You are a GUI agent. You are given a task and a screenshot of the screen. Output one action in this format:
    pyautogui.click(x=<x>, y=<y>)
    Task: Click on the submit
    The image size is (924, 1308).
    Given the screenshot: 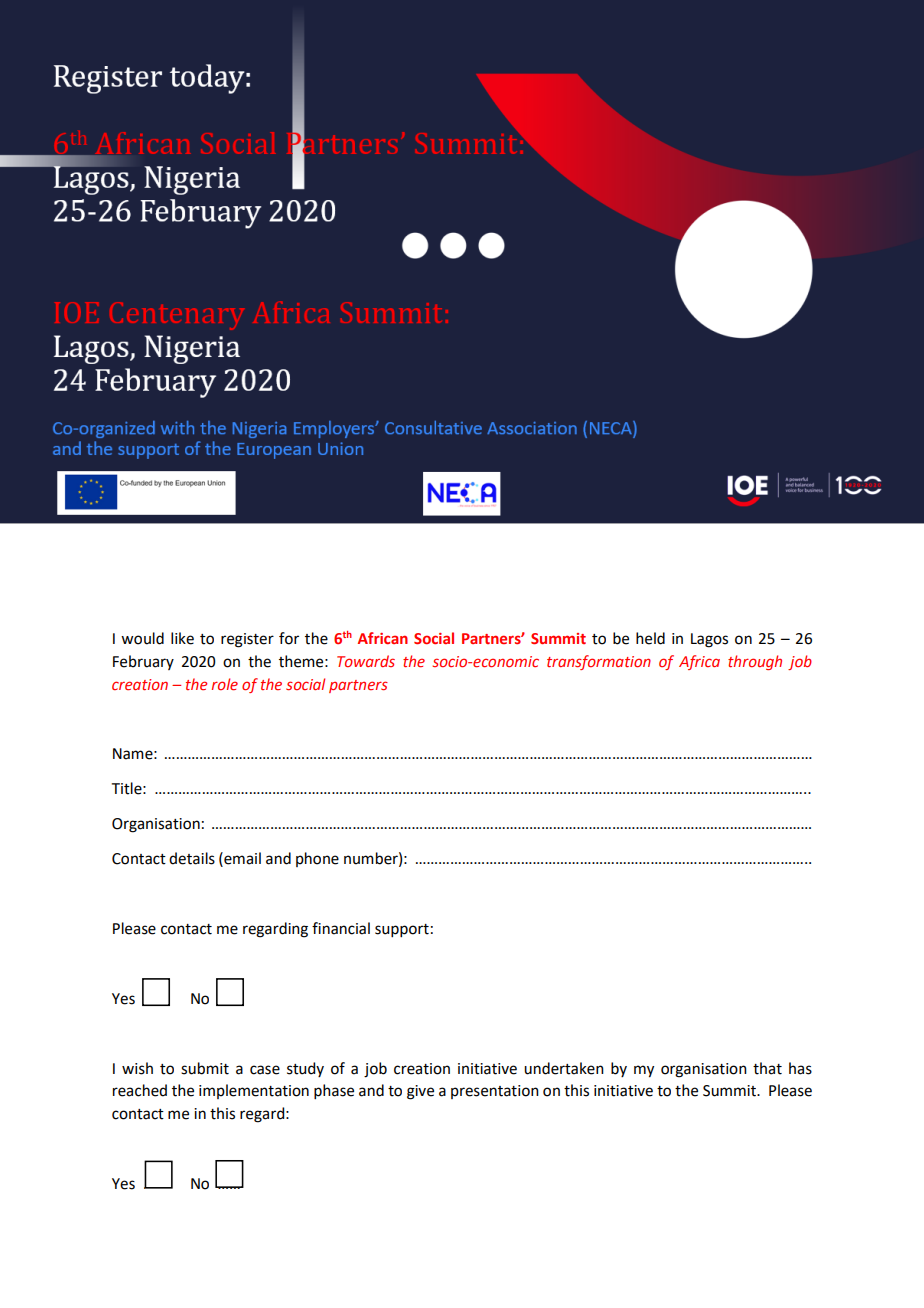 What is the action you would take?
    pyautogui.click(x=205, y=1068)
